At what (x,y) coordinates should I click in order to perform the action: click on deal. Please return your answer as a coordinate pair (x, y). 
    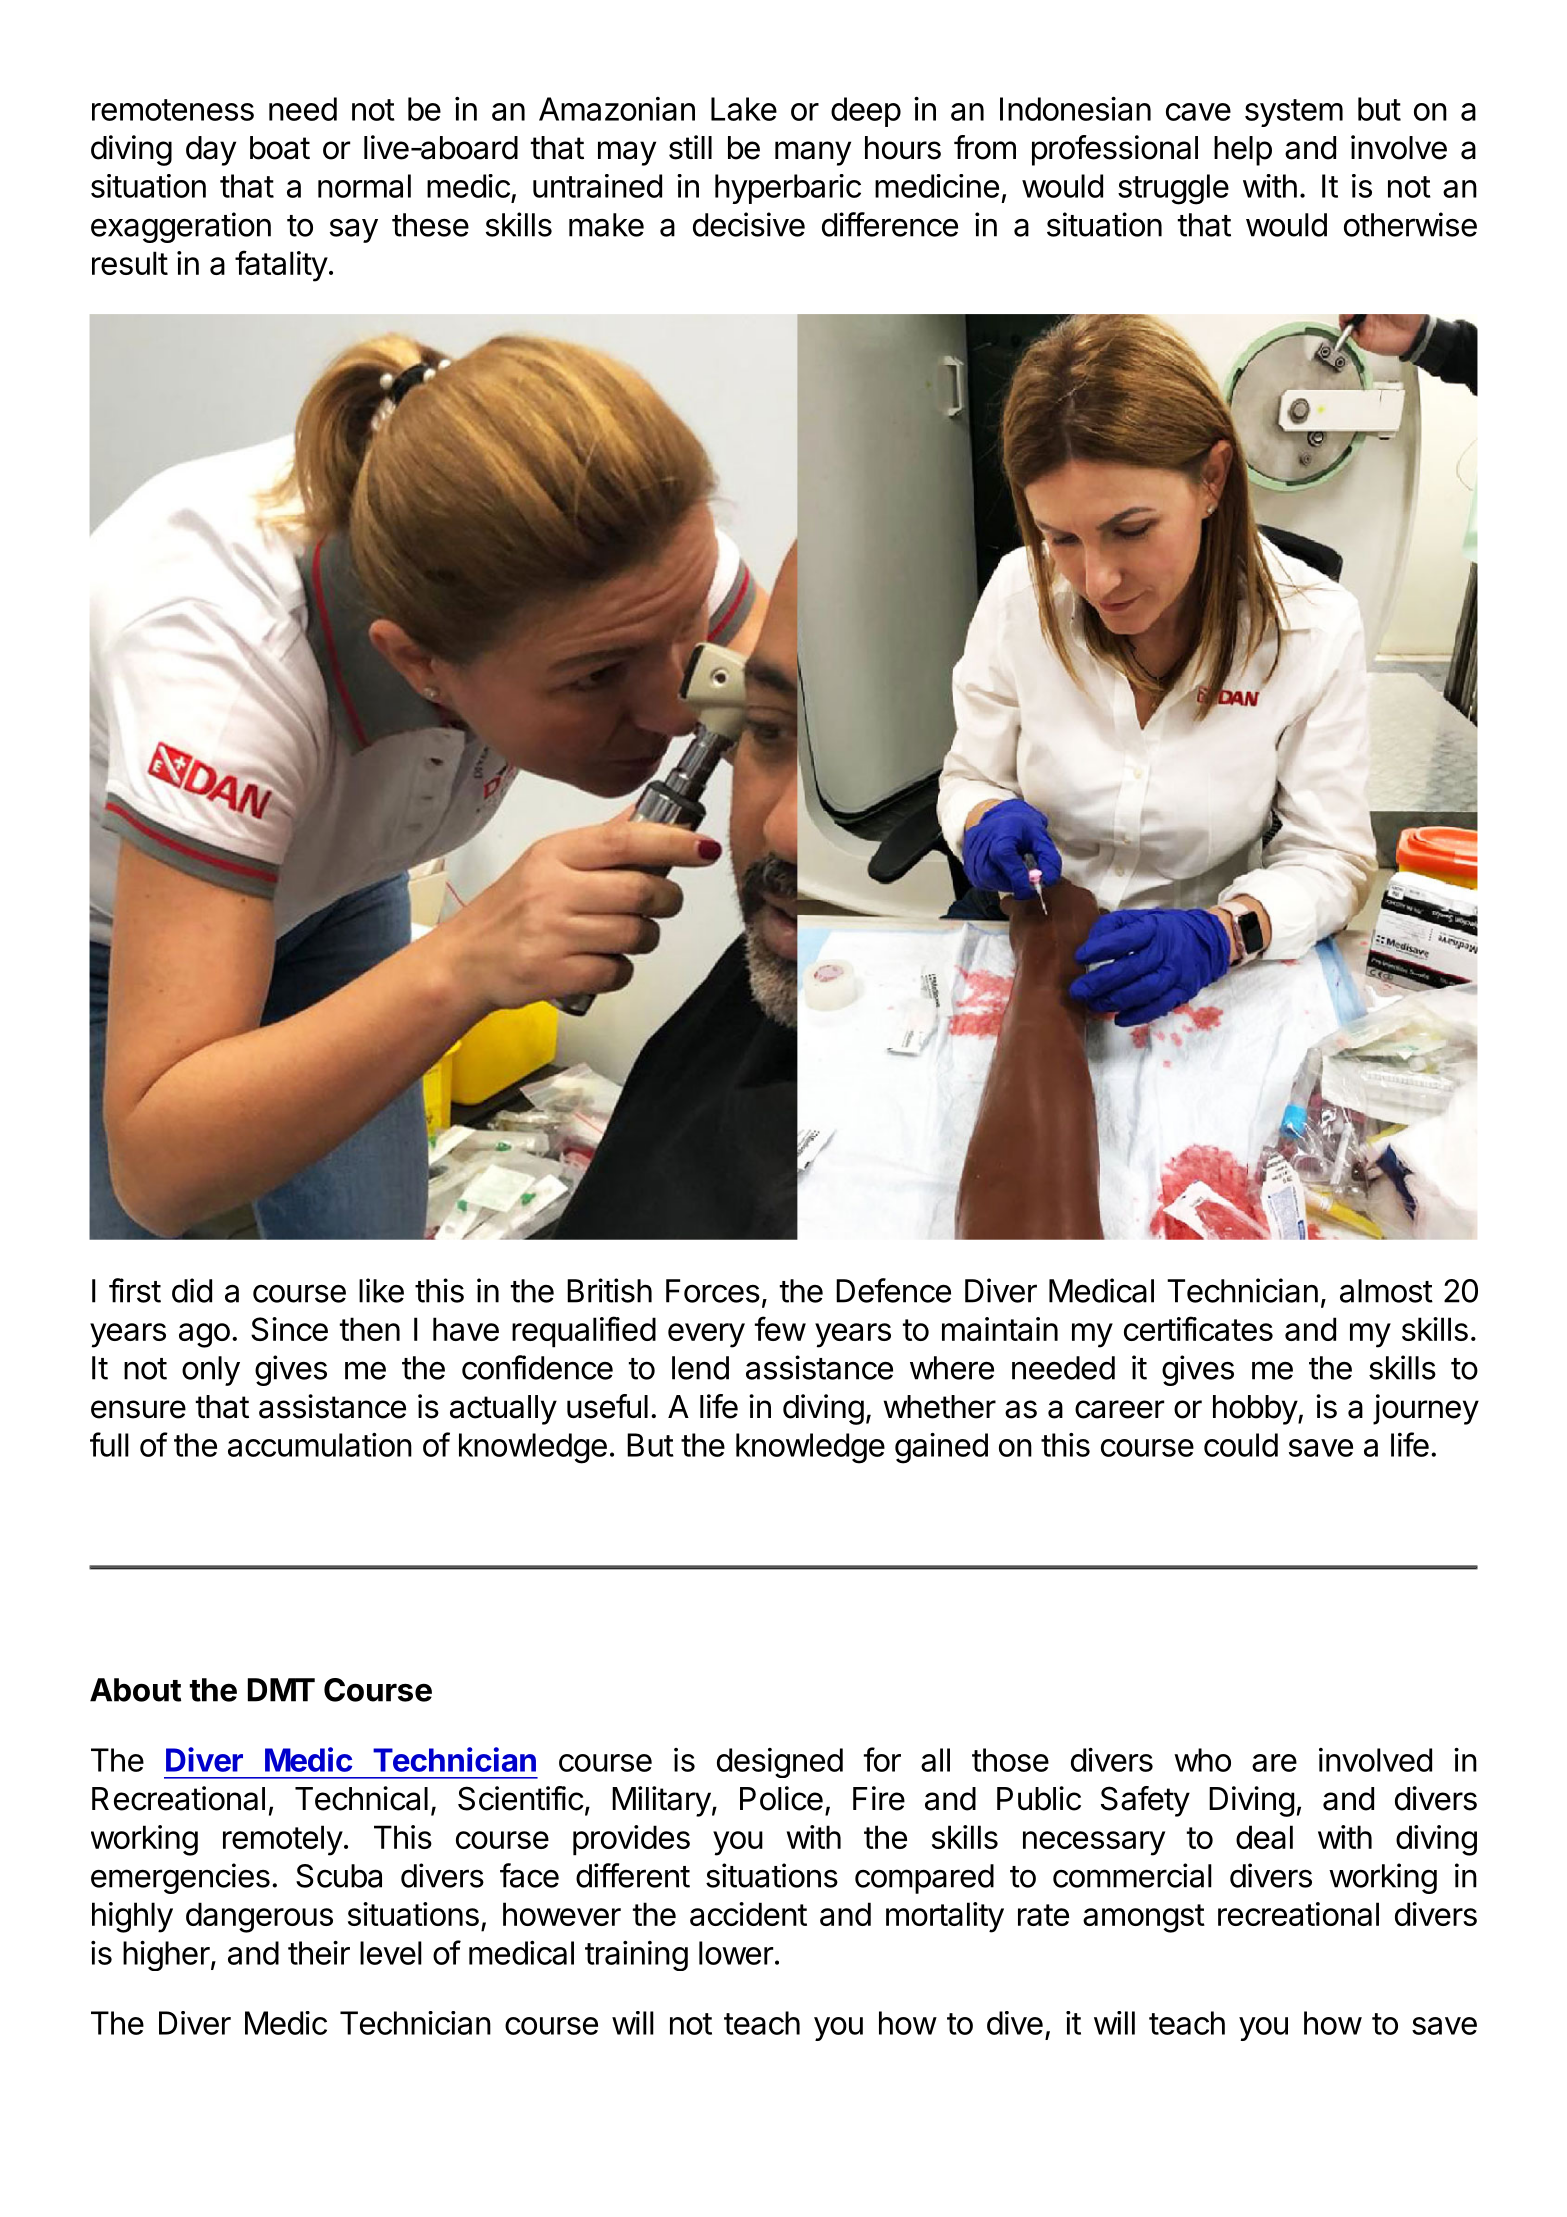
    Looking at the image, I should click on (1264, 1837).
